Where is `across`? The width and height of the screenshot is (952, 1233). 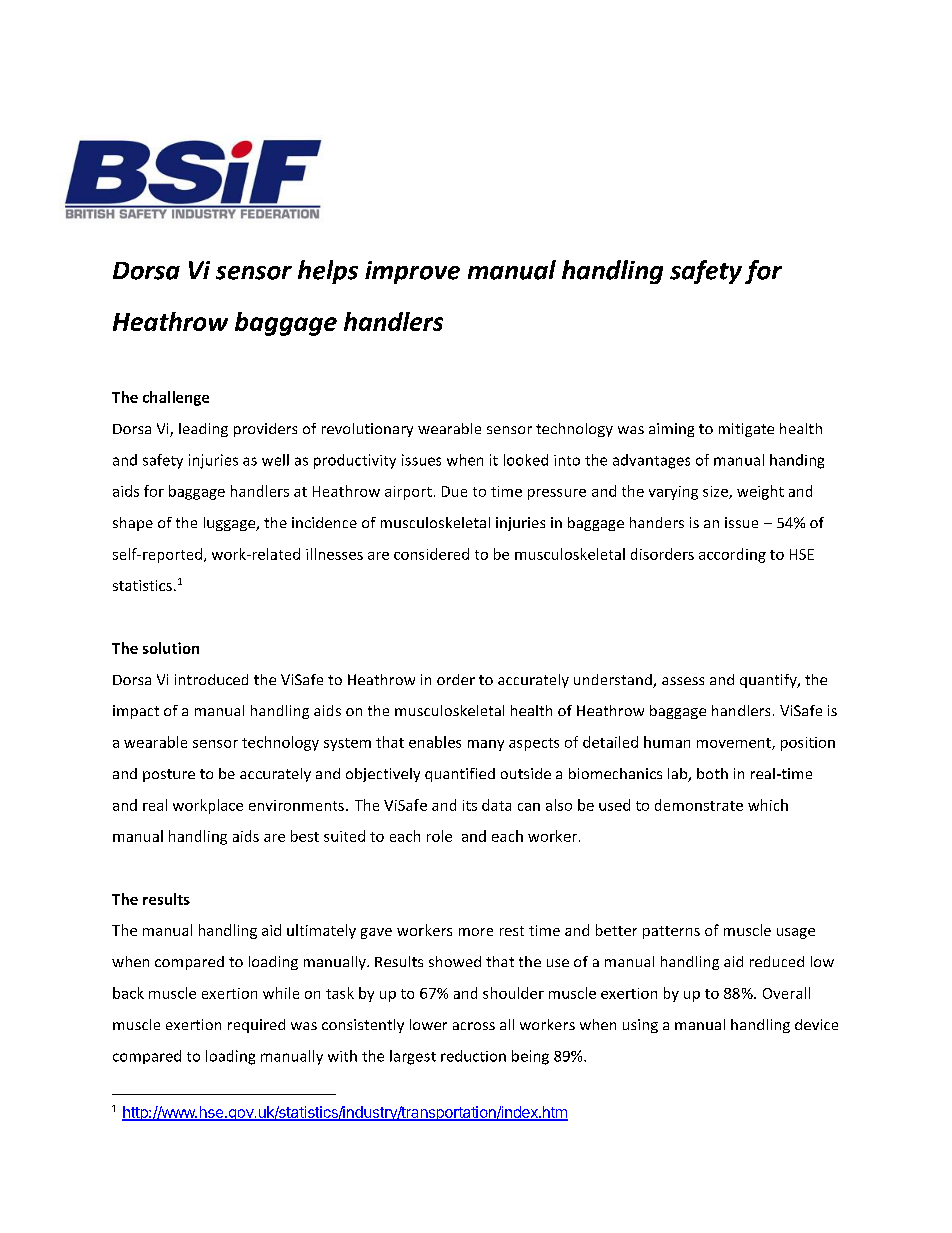 across is located at coordinates (474, 1026).
